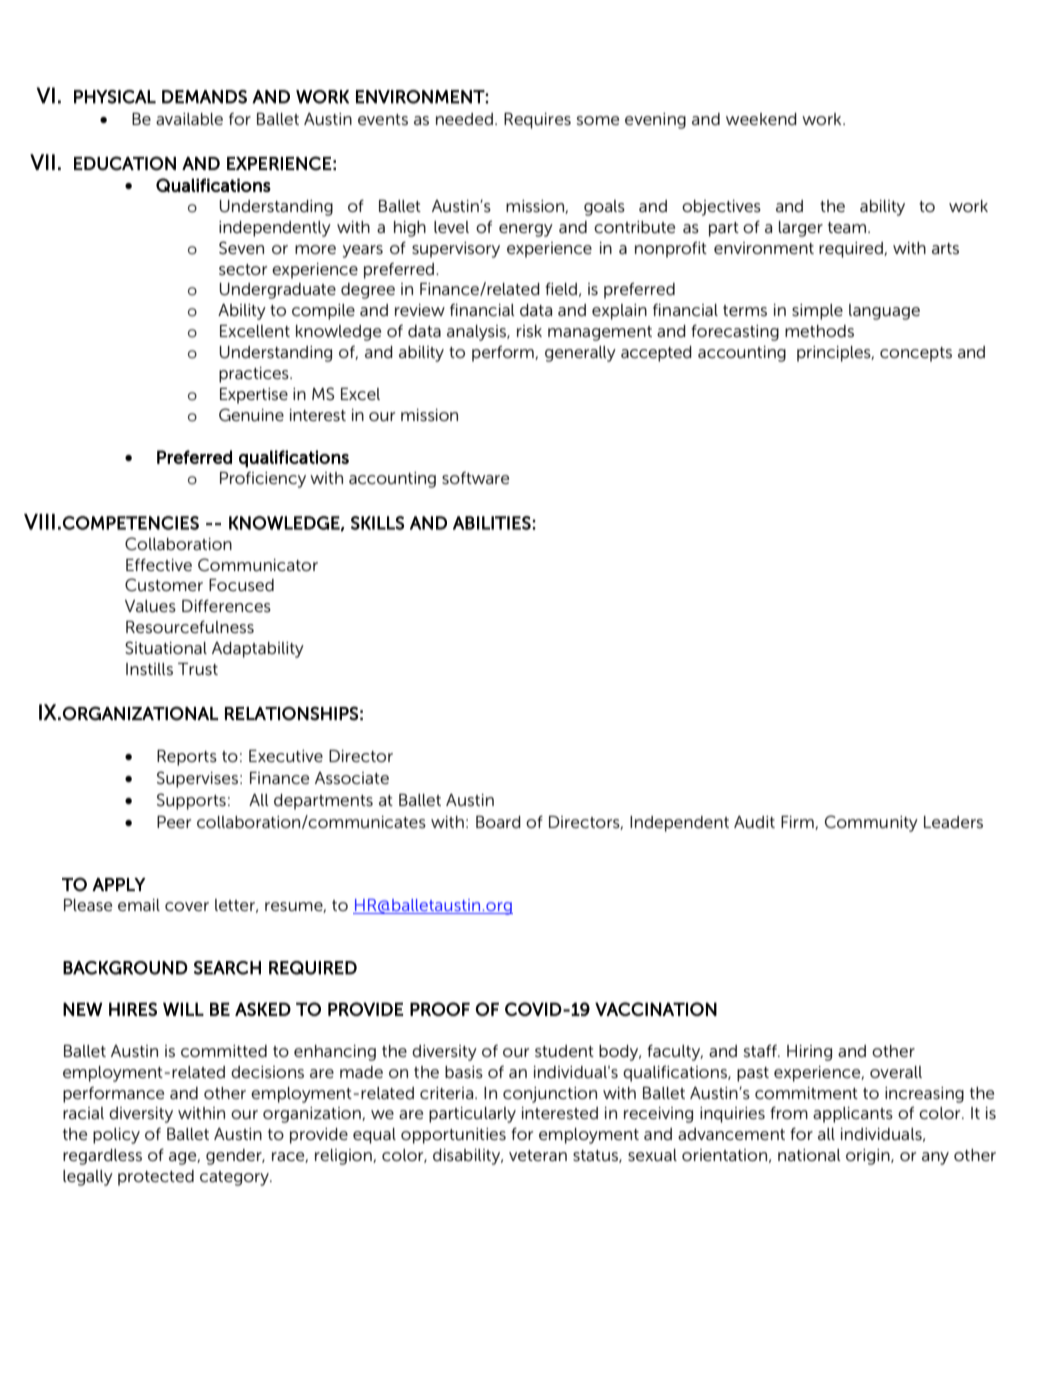  Describe the element at coordinates (761, 119) in the document. I see `weekend` at that location.
